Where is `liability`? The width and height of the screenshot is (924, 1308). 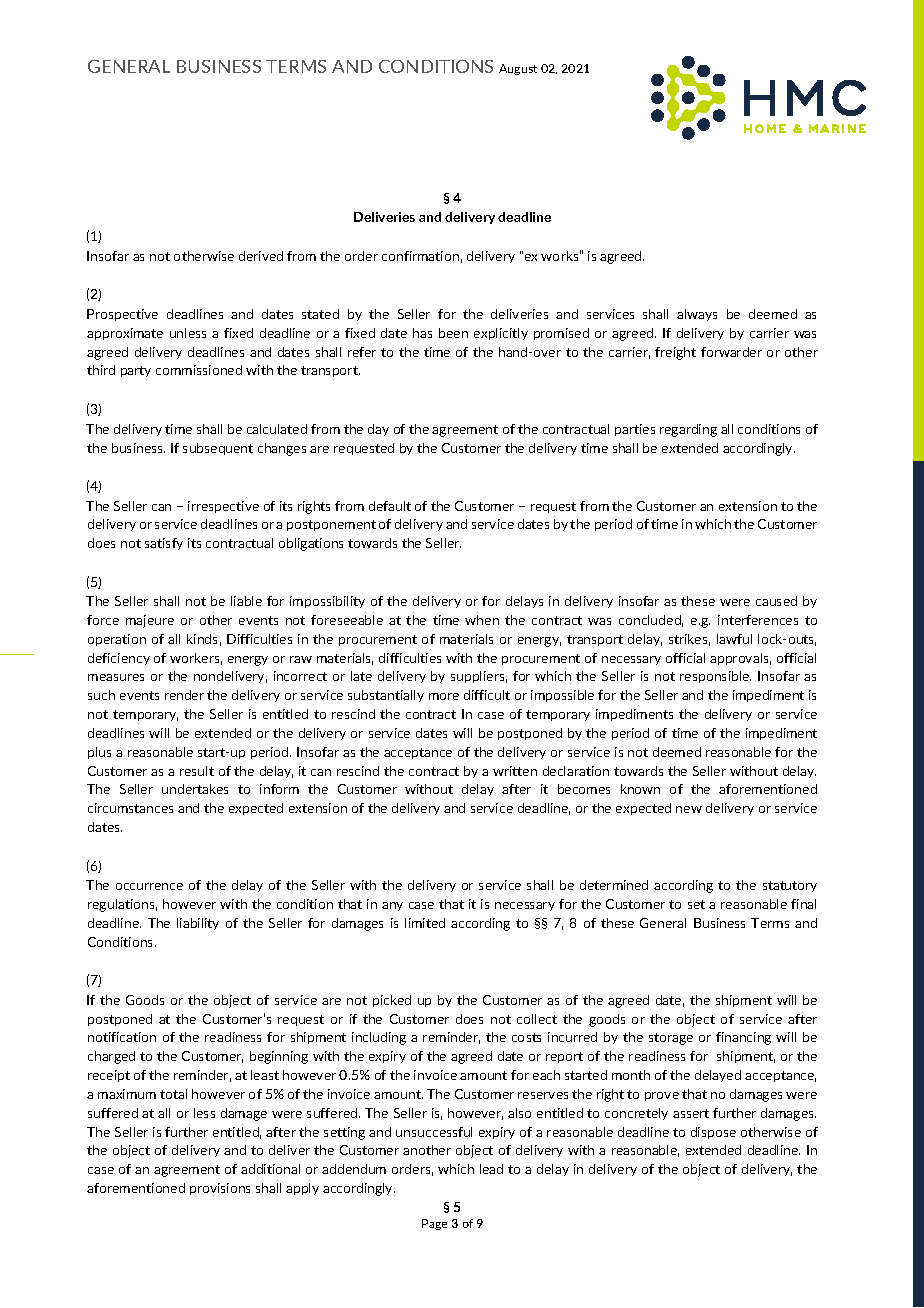
liability is located at coordinates (198, 924).
